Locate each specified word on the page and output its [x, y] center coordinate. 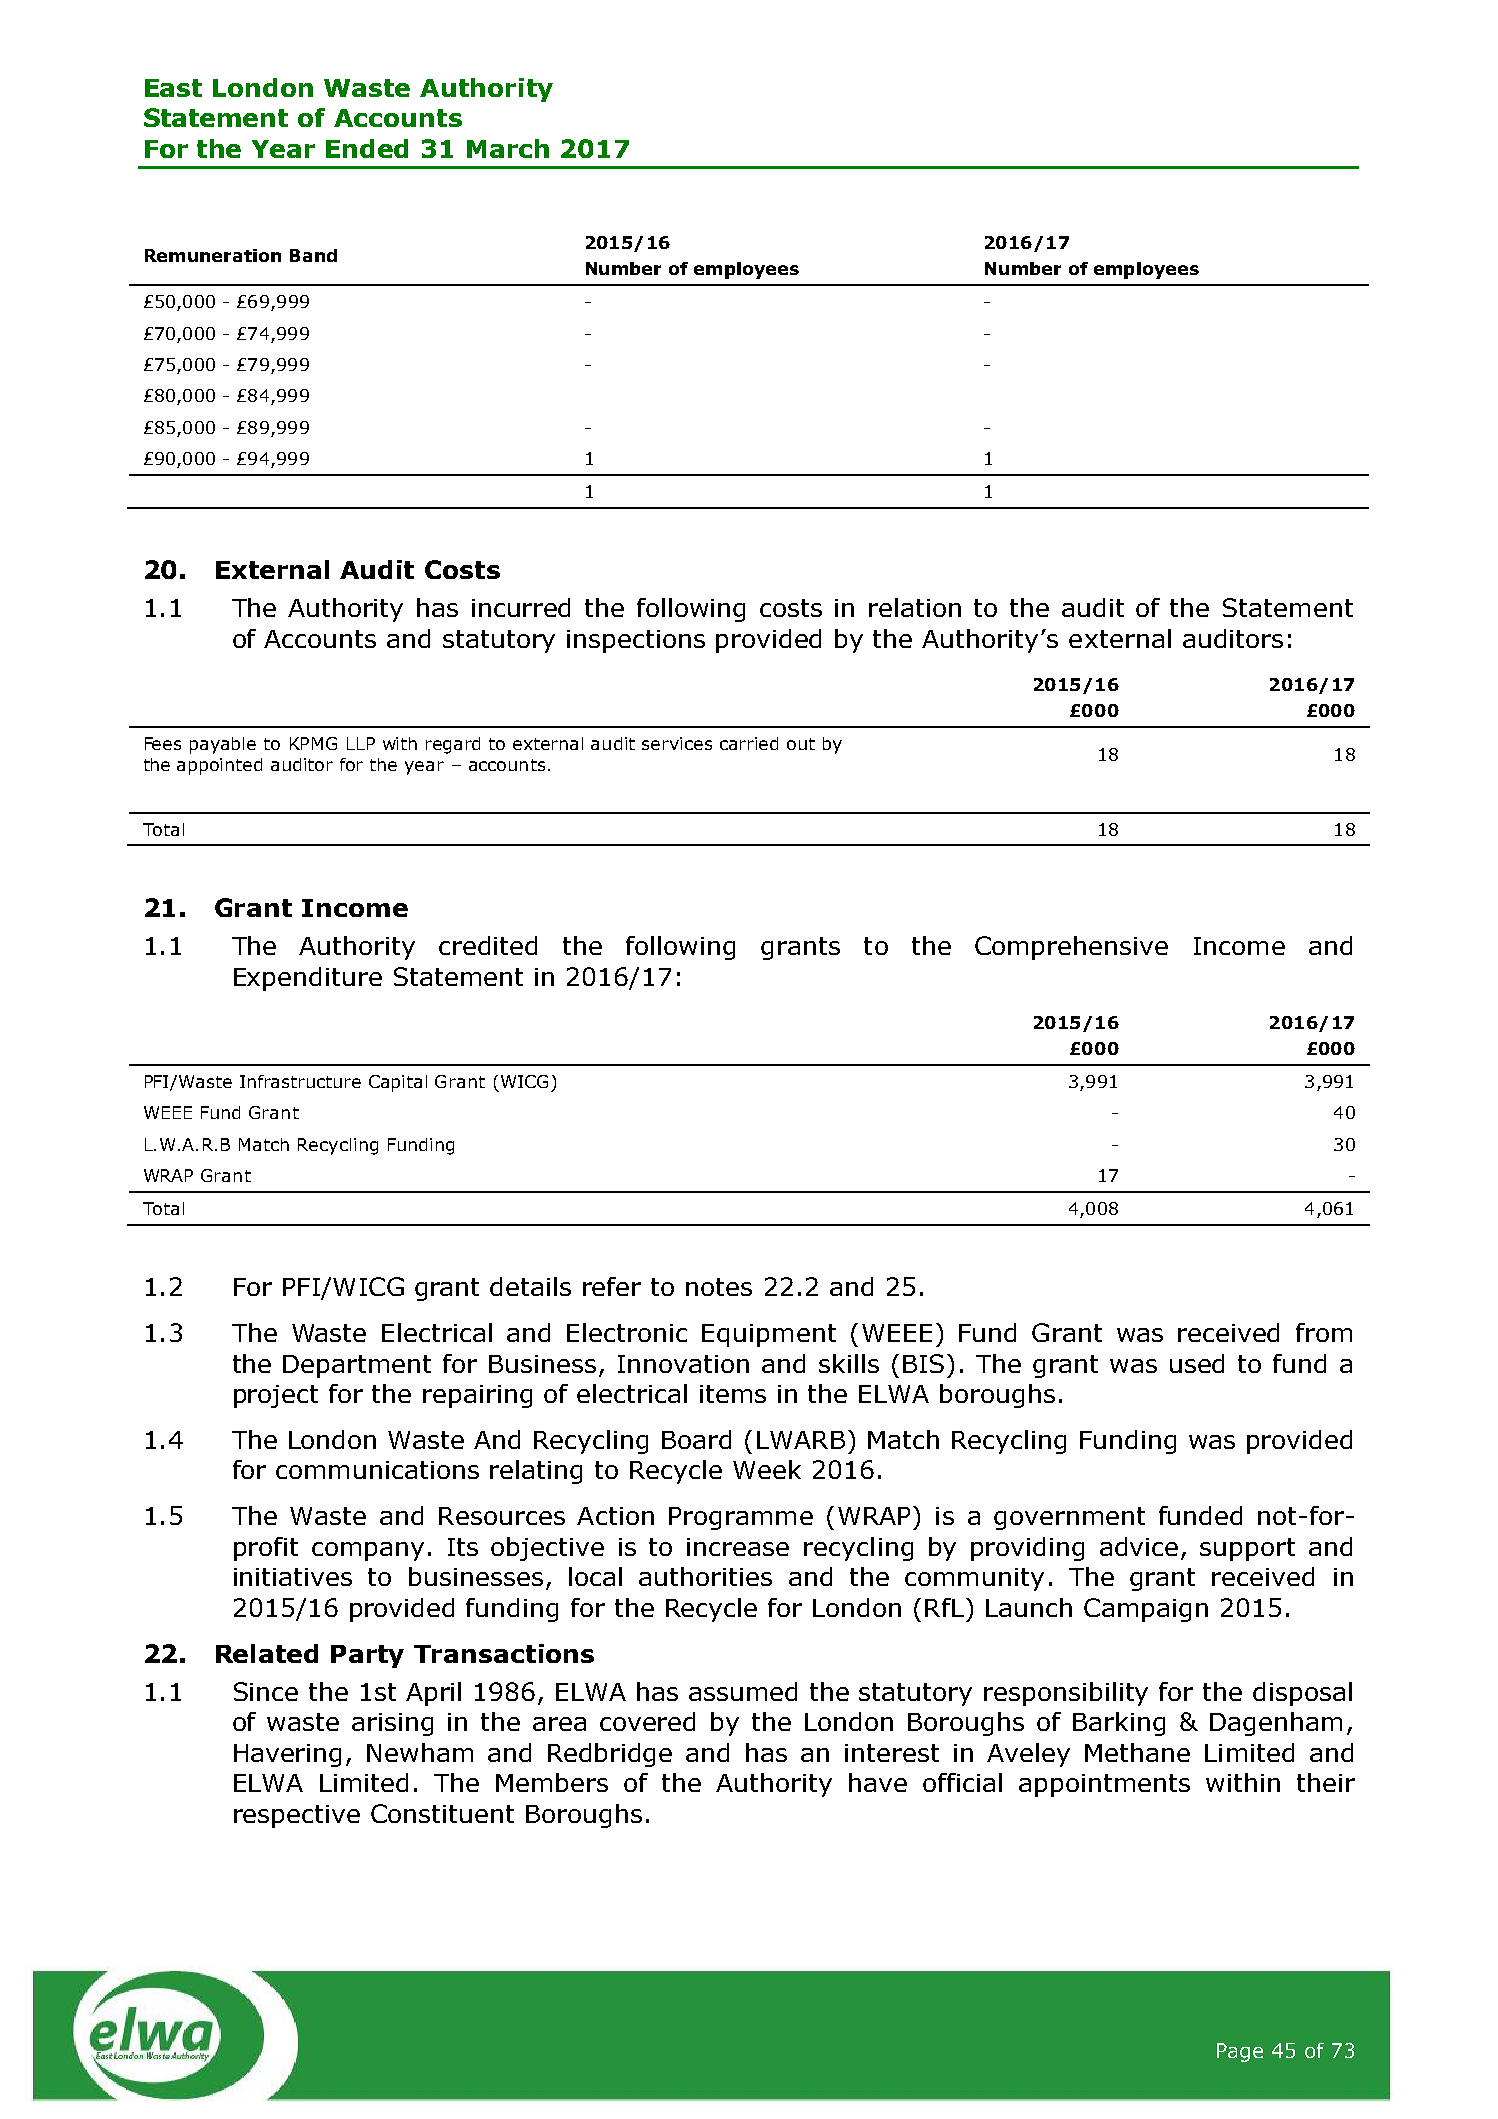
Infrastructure [300, 1081]
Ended [367, 148]
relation [915, 607]
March [508, 148]
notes [719, 1287]
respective [297, 1816]
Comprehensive [1071, 948]
